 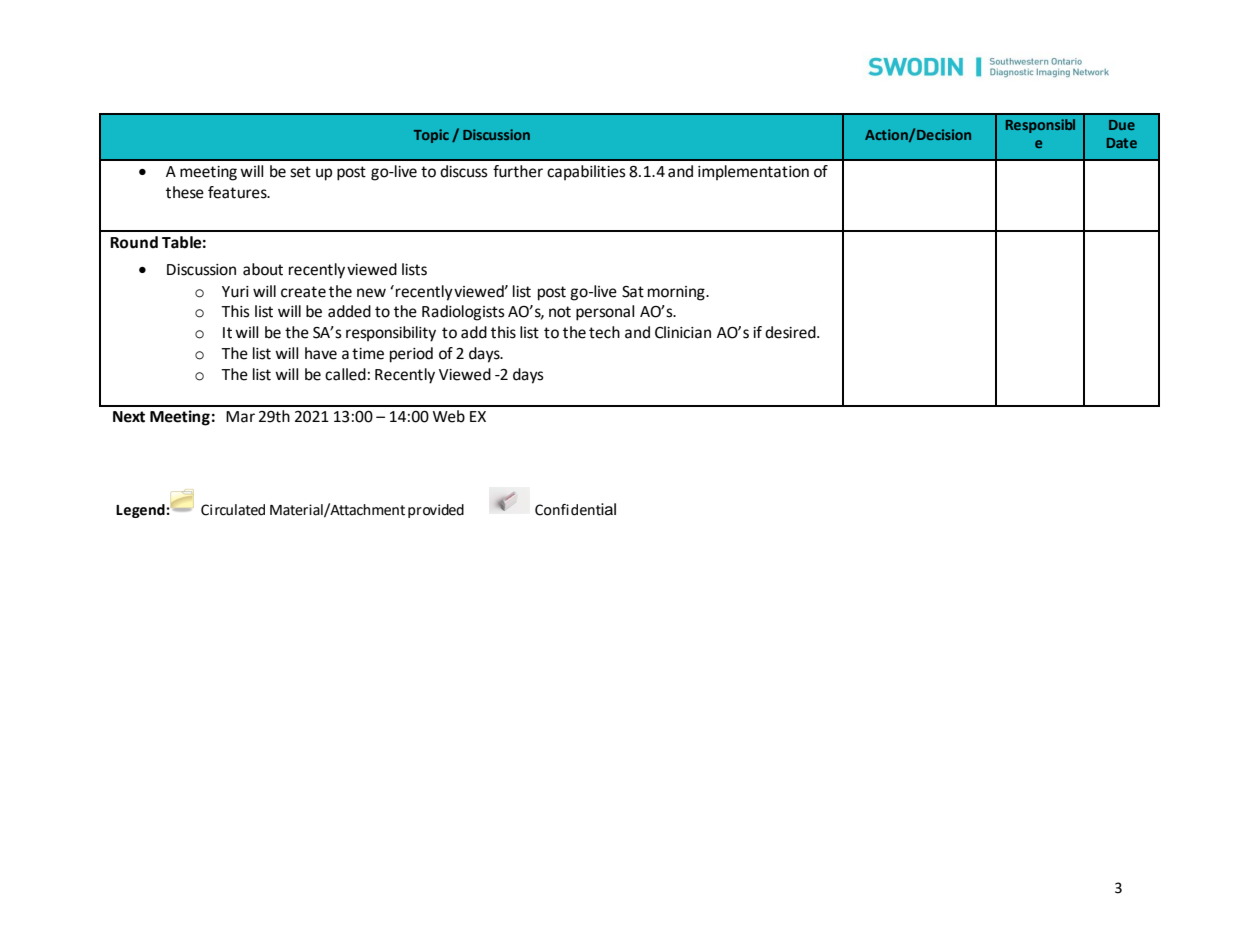 I want to click on Clinician, so click(x=683, y=332).
